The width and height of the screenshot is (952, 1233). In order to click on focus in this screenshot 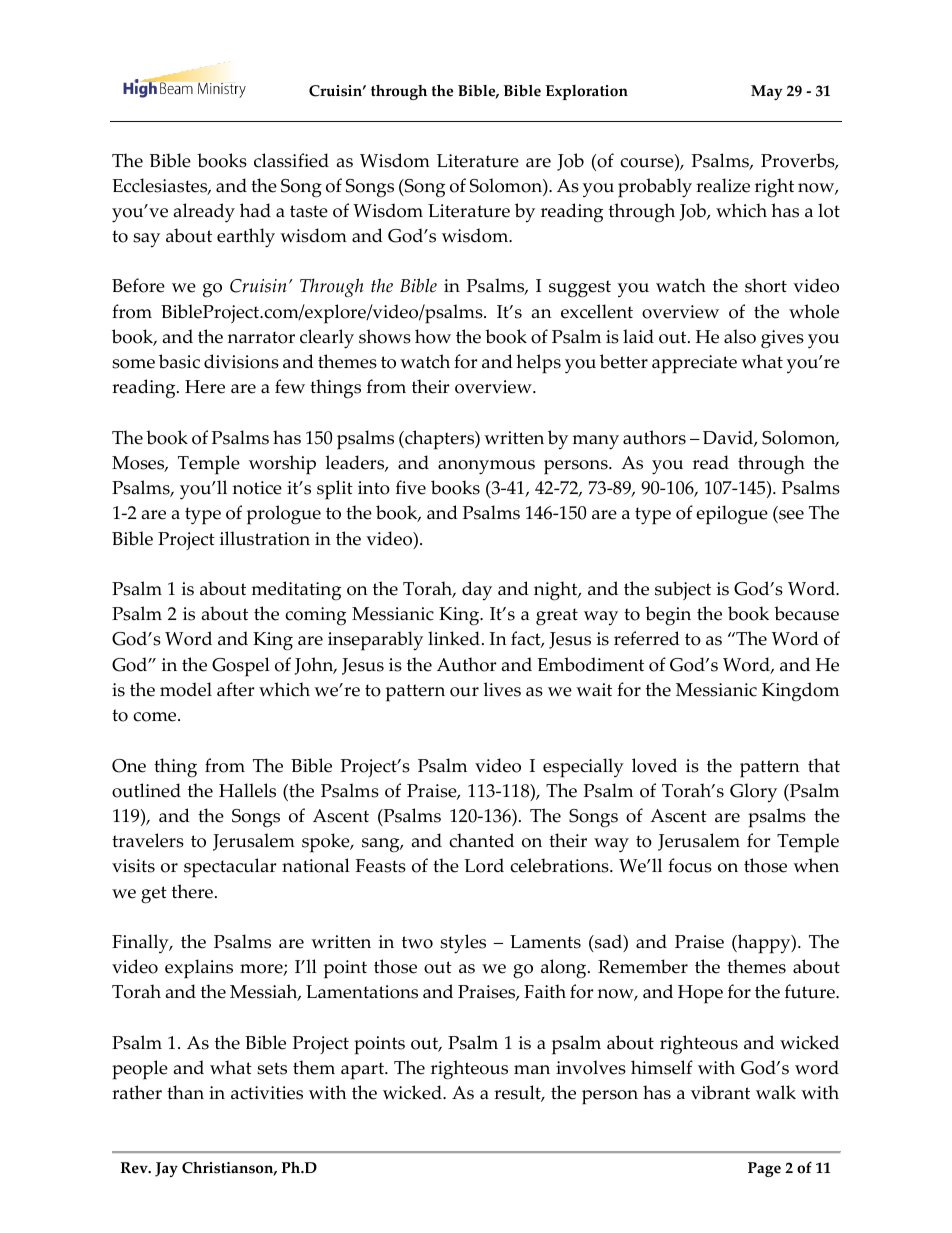, I will do `click(690, 865)`.
